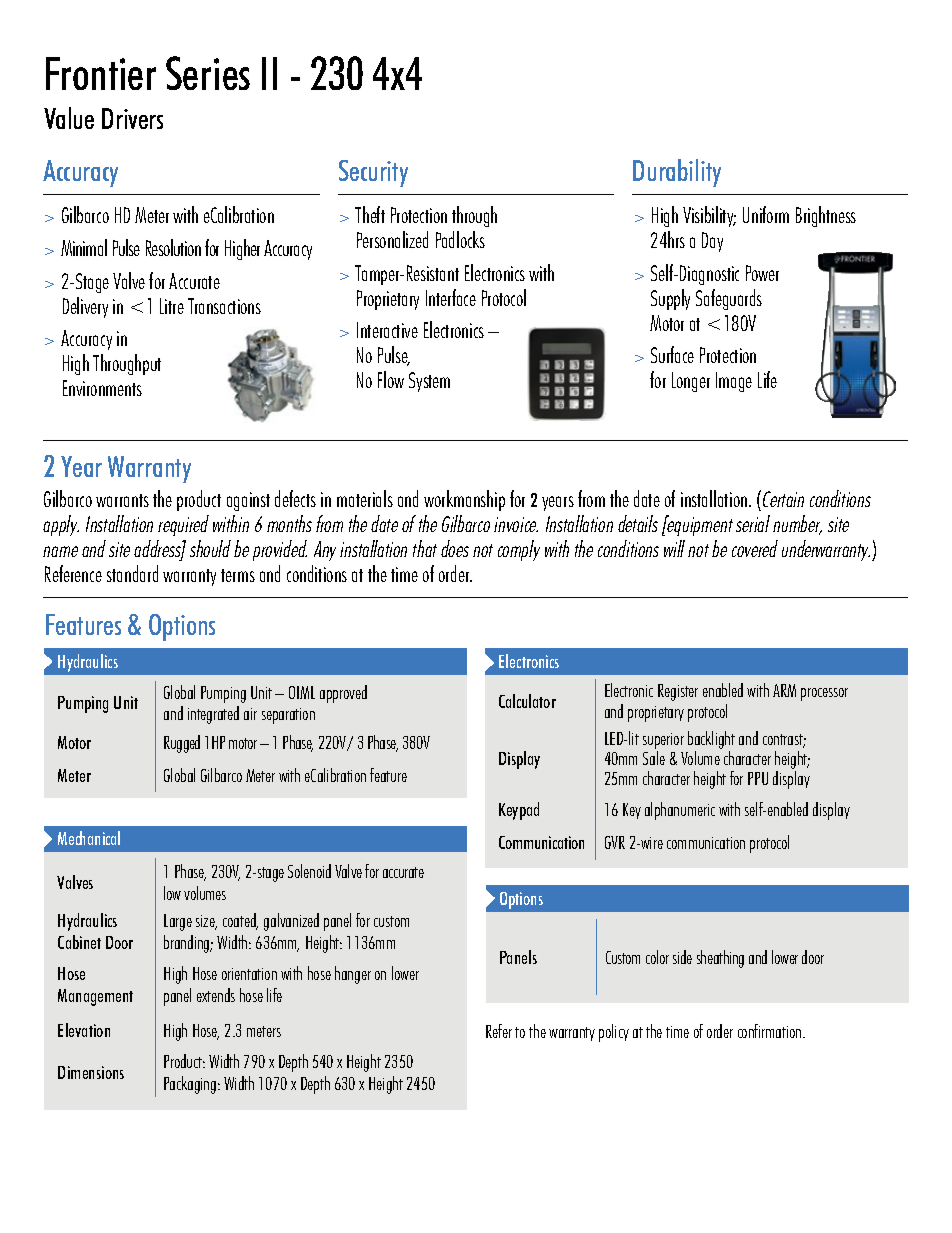 The width and height of the image is (952, 1233). Describe the element at coordinates (771, 1031) in the image. I see `confirmation` at that location.
